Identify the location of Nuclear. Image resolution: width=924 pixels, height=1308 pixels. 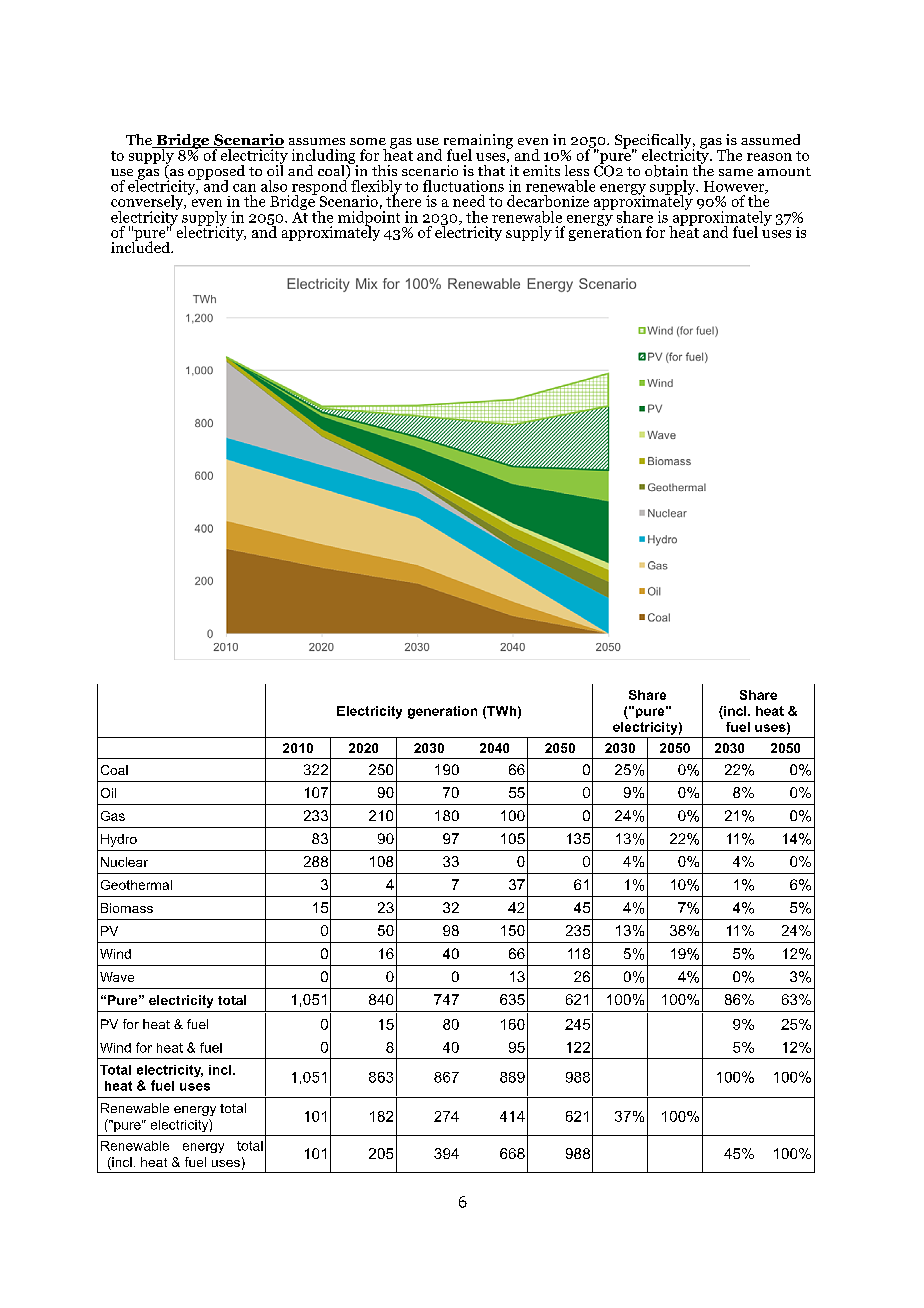
(124, 862).
